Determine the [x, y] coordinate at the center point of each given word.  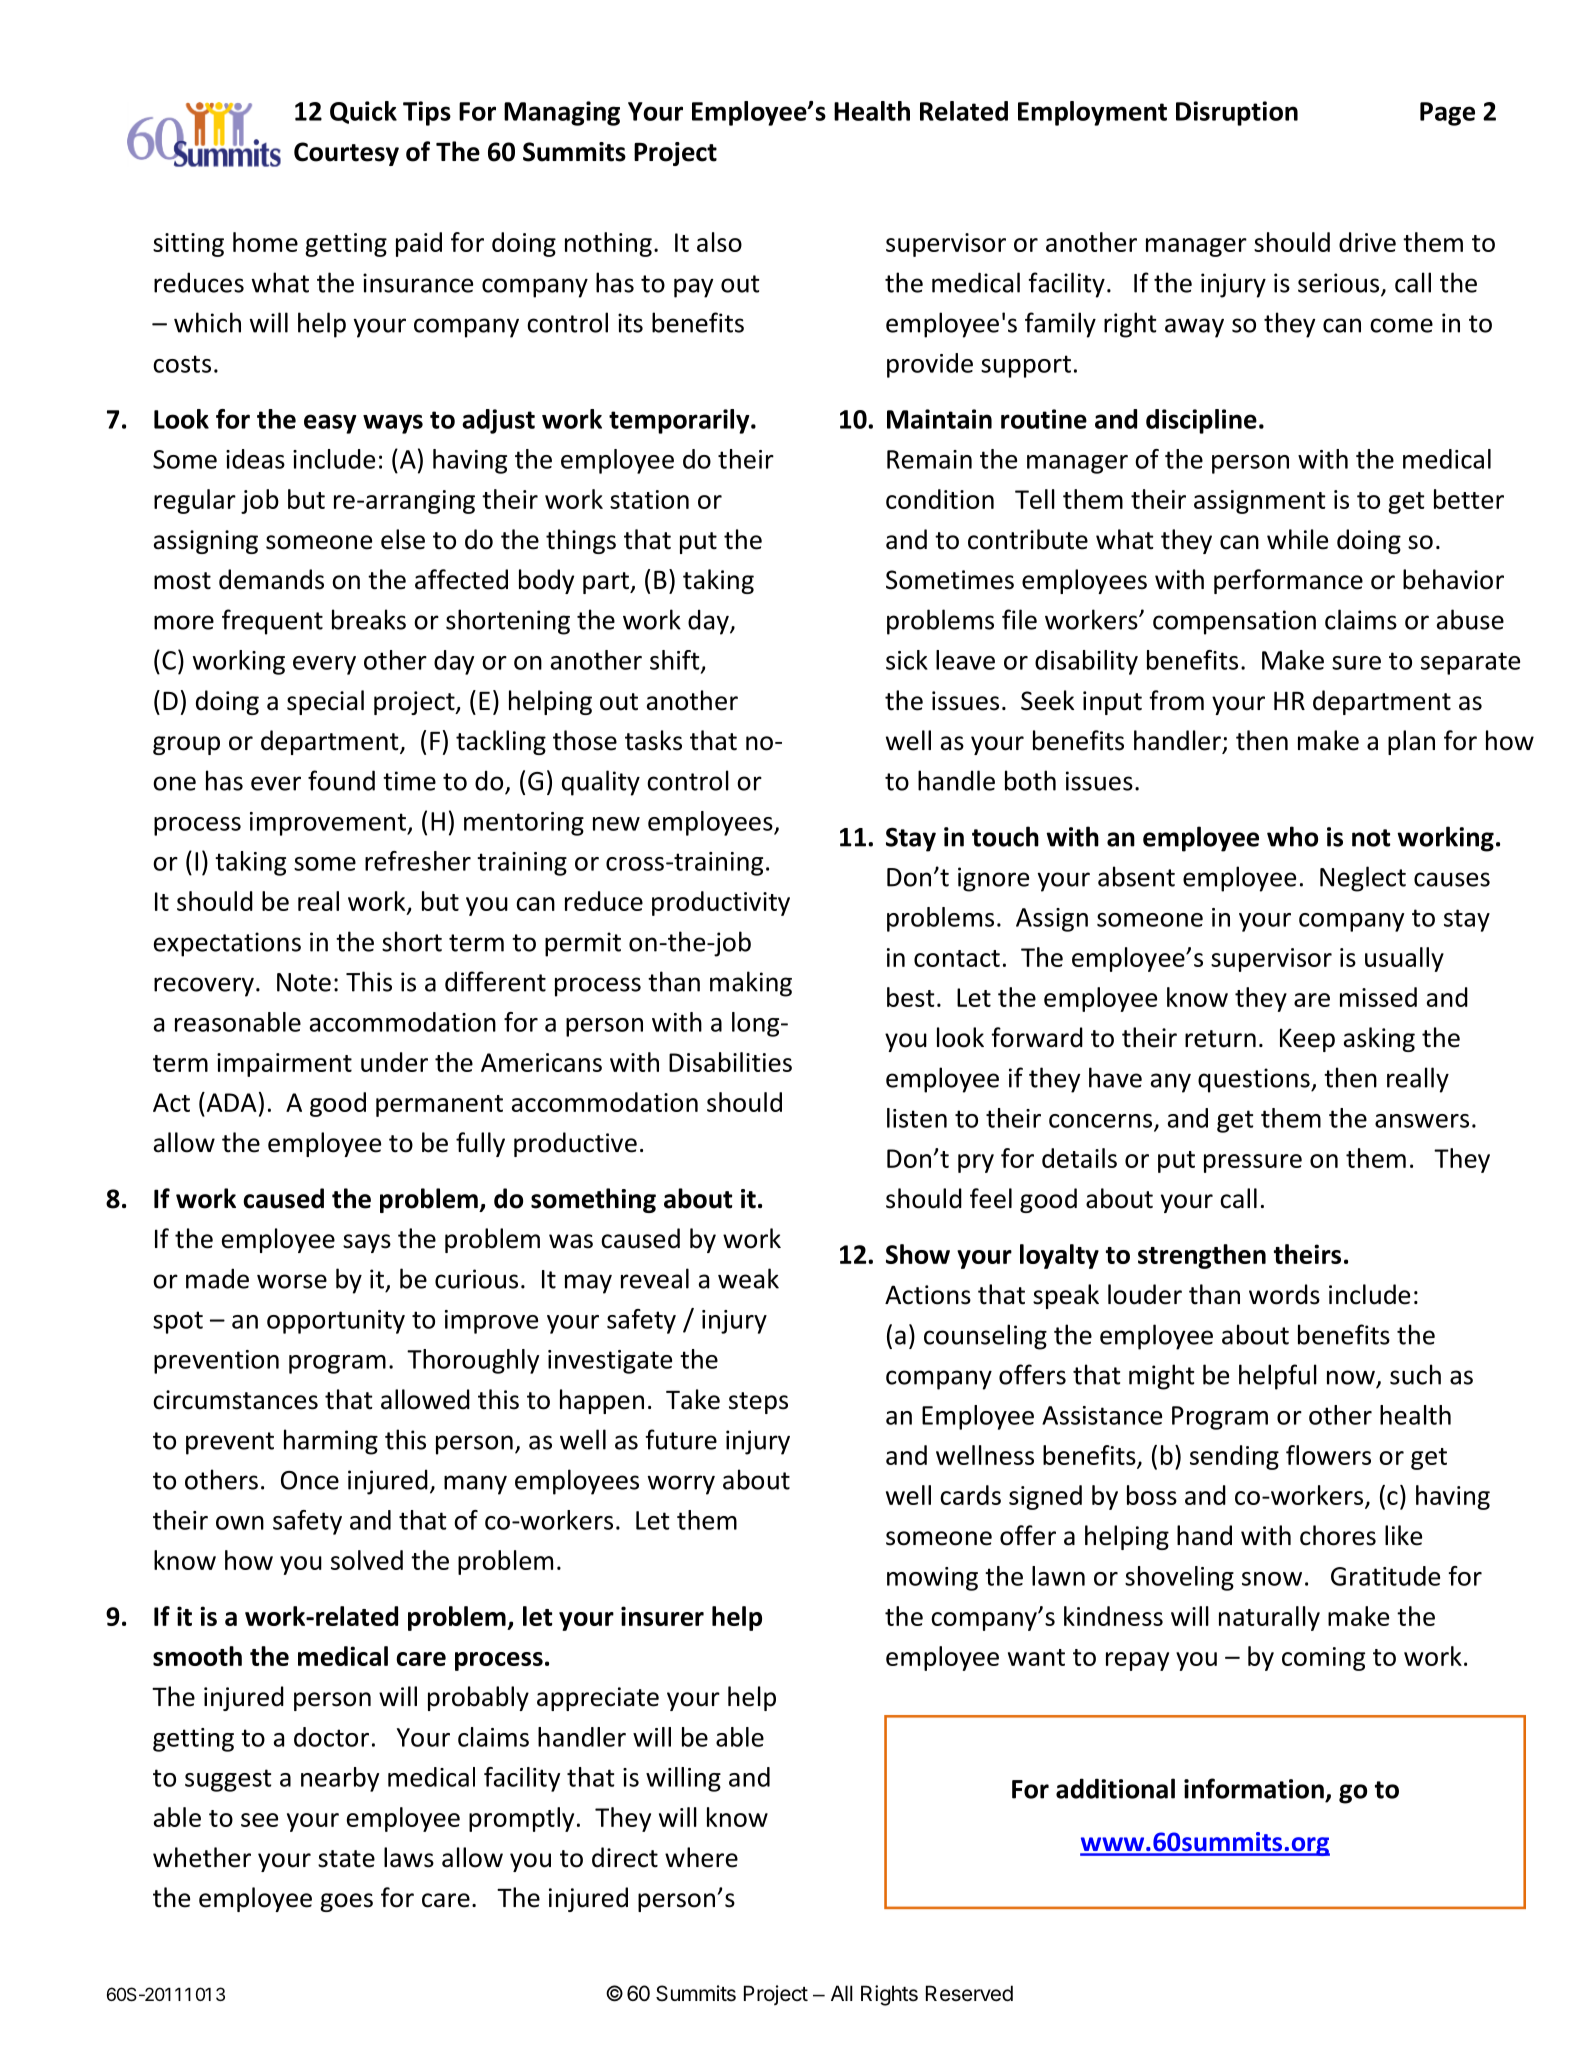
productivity [721, 903]
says [367, 1243]
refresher [418, 861]
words [1284, 1294]
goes [346, 1902]
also [719, 242]
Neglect [1363, 879]
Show [918, 1254]
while [1297, 539]
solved [367, 1560]
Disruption [1237, 113]
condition [940, 499]
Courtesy [346, 154]
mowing [932, 1579]
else [403, 539]
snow [1272, 1579]
